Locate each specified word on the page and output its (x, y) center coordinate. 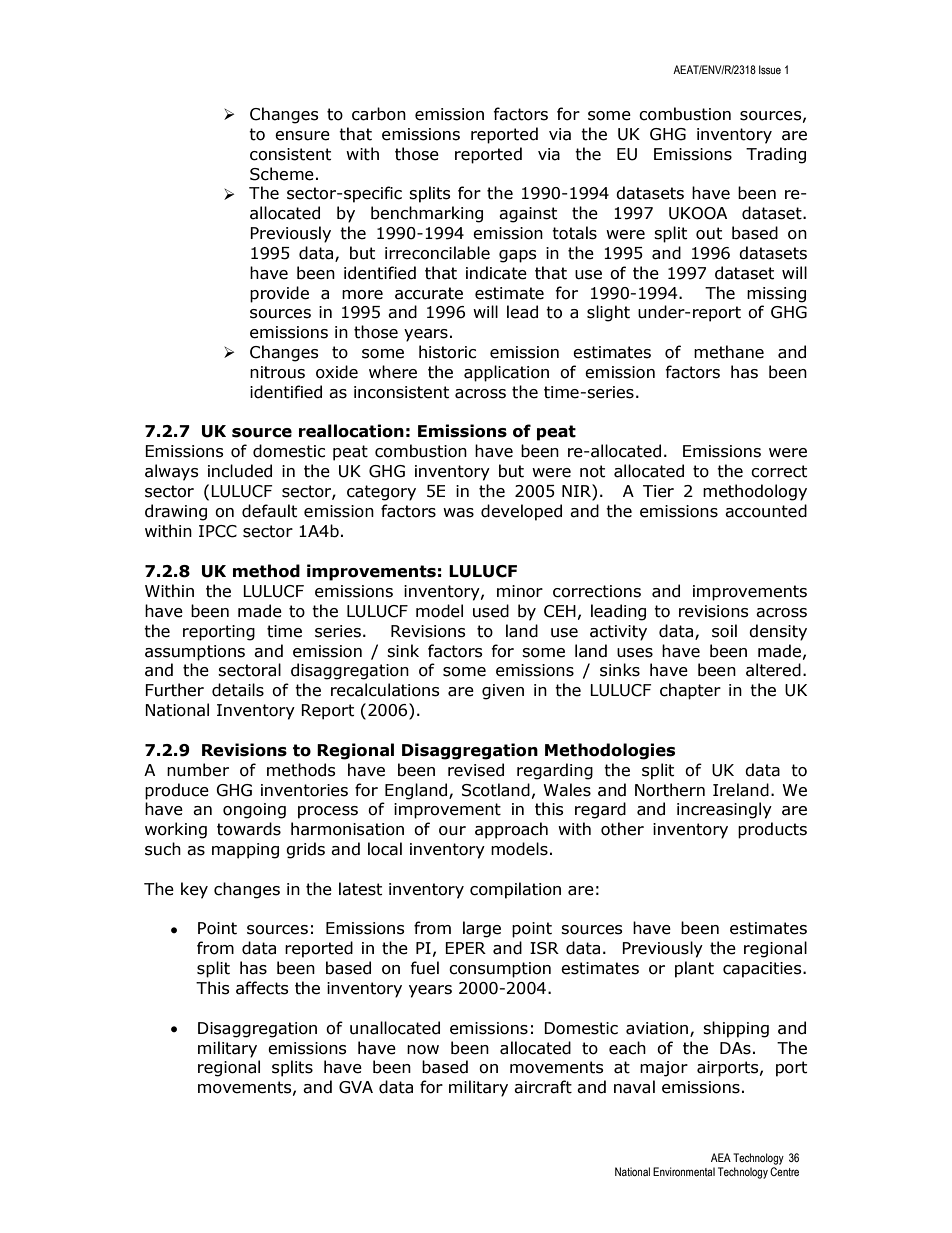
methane (729, 352)
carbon (379, 114)
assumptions (195, 653)
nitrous (277, 372)
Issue (770, 69)
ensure (302, 136)
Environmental (684, 1171)
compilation (515, 890)
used (491, 611)
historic (447, 352)
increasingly (724, 810)
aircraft (543, 1087)
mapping (245, 851)
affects (262, 988)
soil (724, 631)
